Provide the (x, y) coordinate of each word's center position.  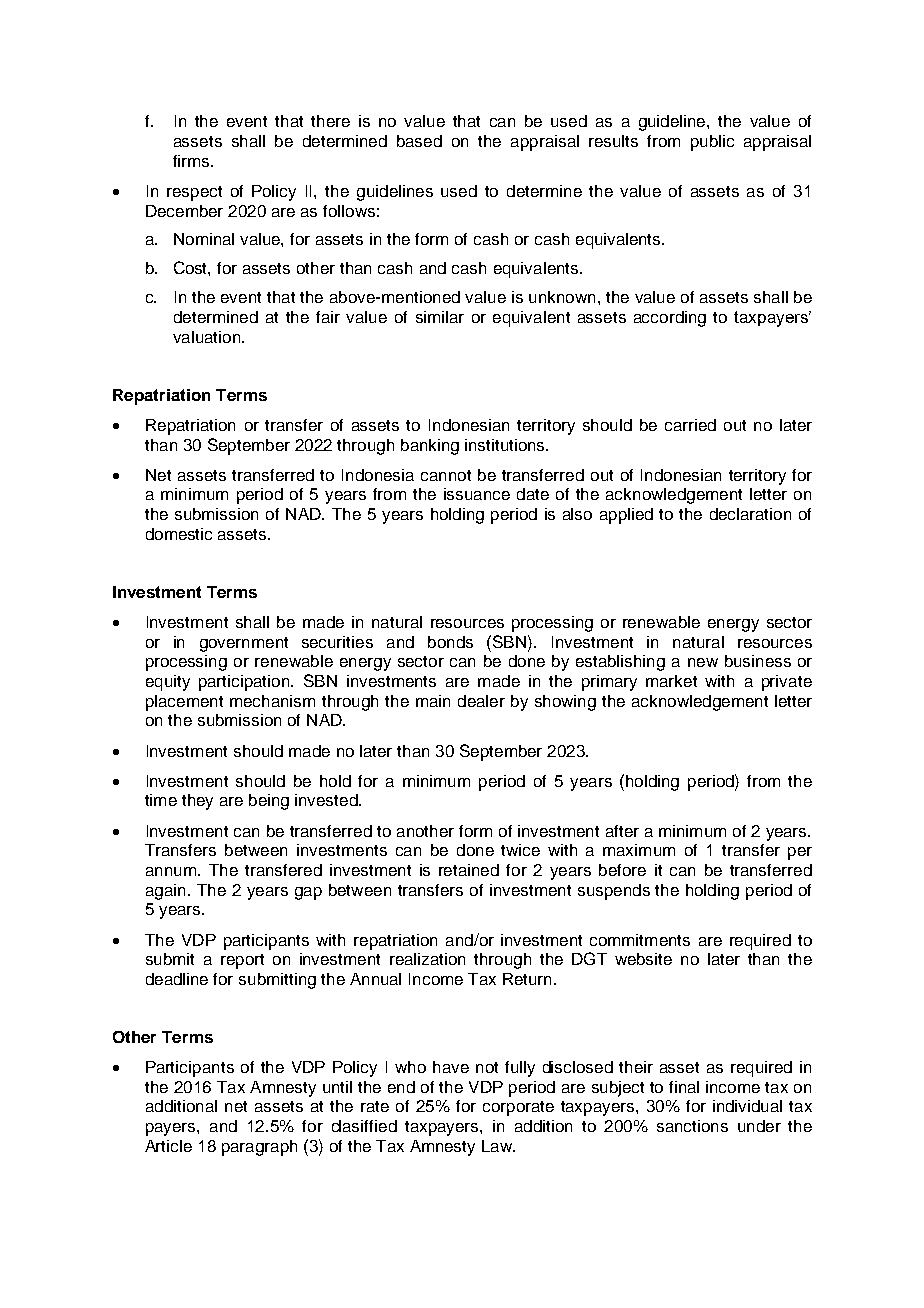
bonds (450, 642)
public (712, 143)
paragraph (259, 1148)
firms (192, 161)
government (244, 644)
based (419, 141)
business (758, 661)
